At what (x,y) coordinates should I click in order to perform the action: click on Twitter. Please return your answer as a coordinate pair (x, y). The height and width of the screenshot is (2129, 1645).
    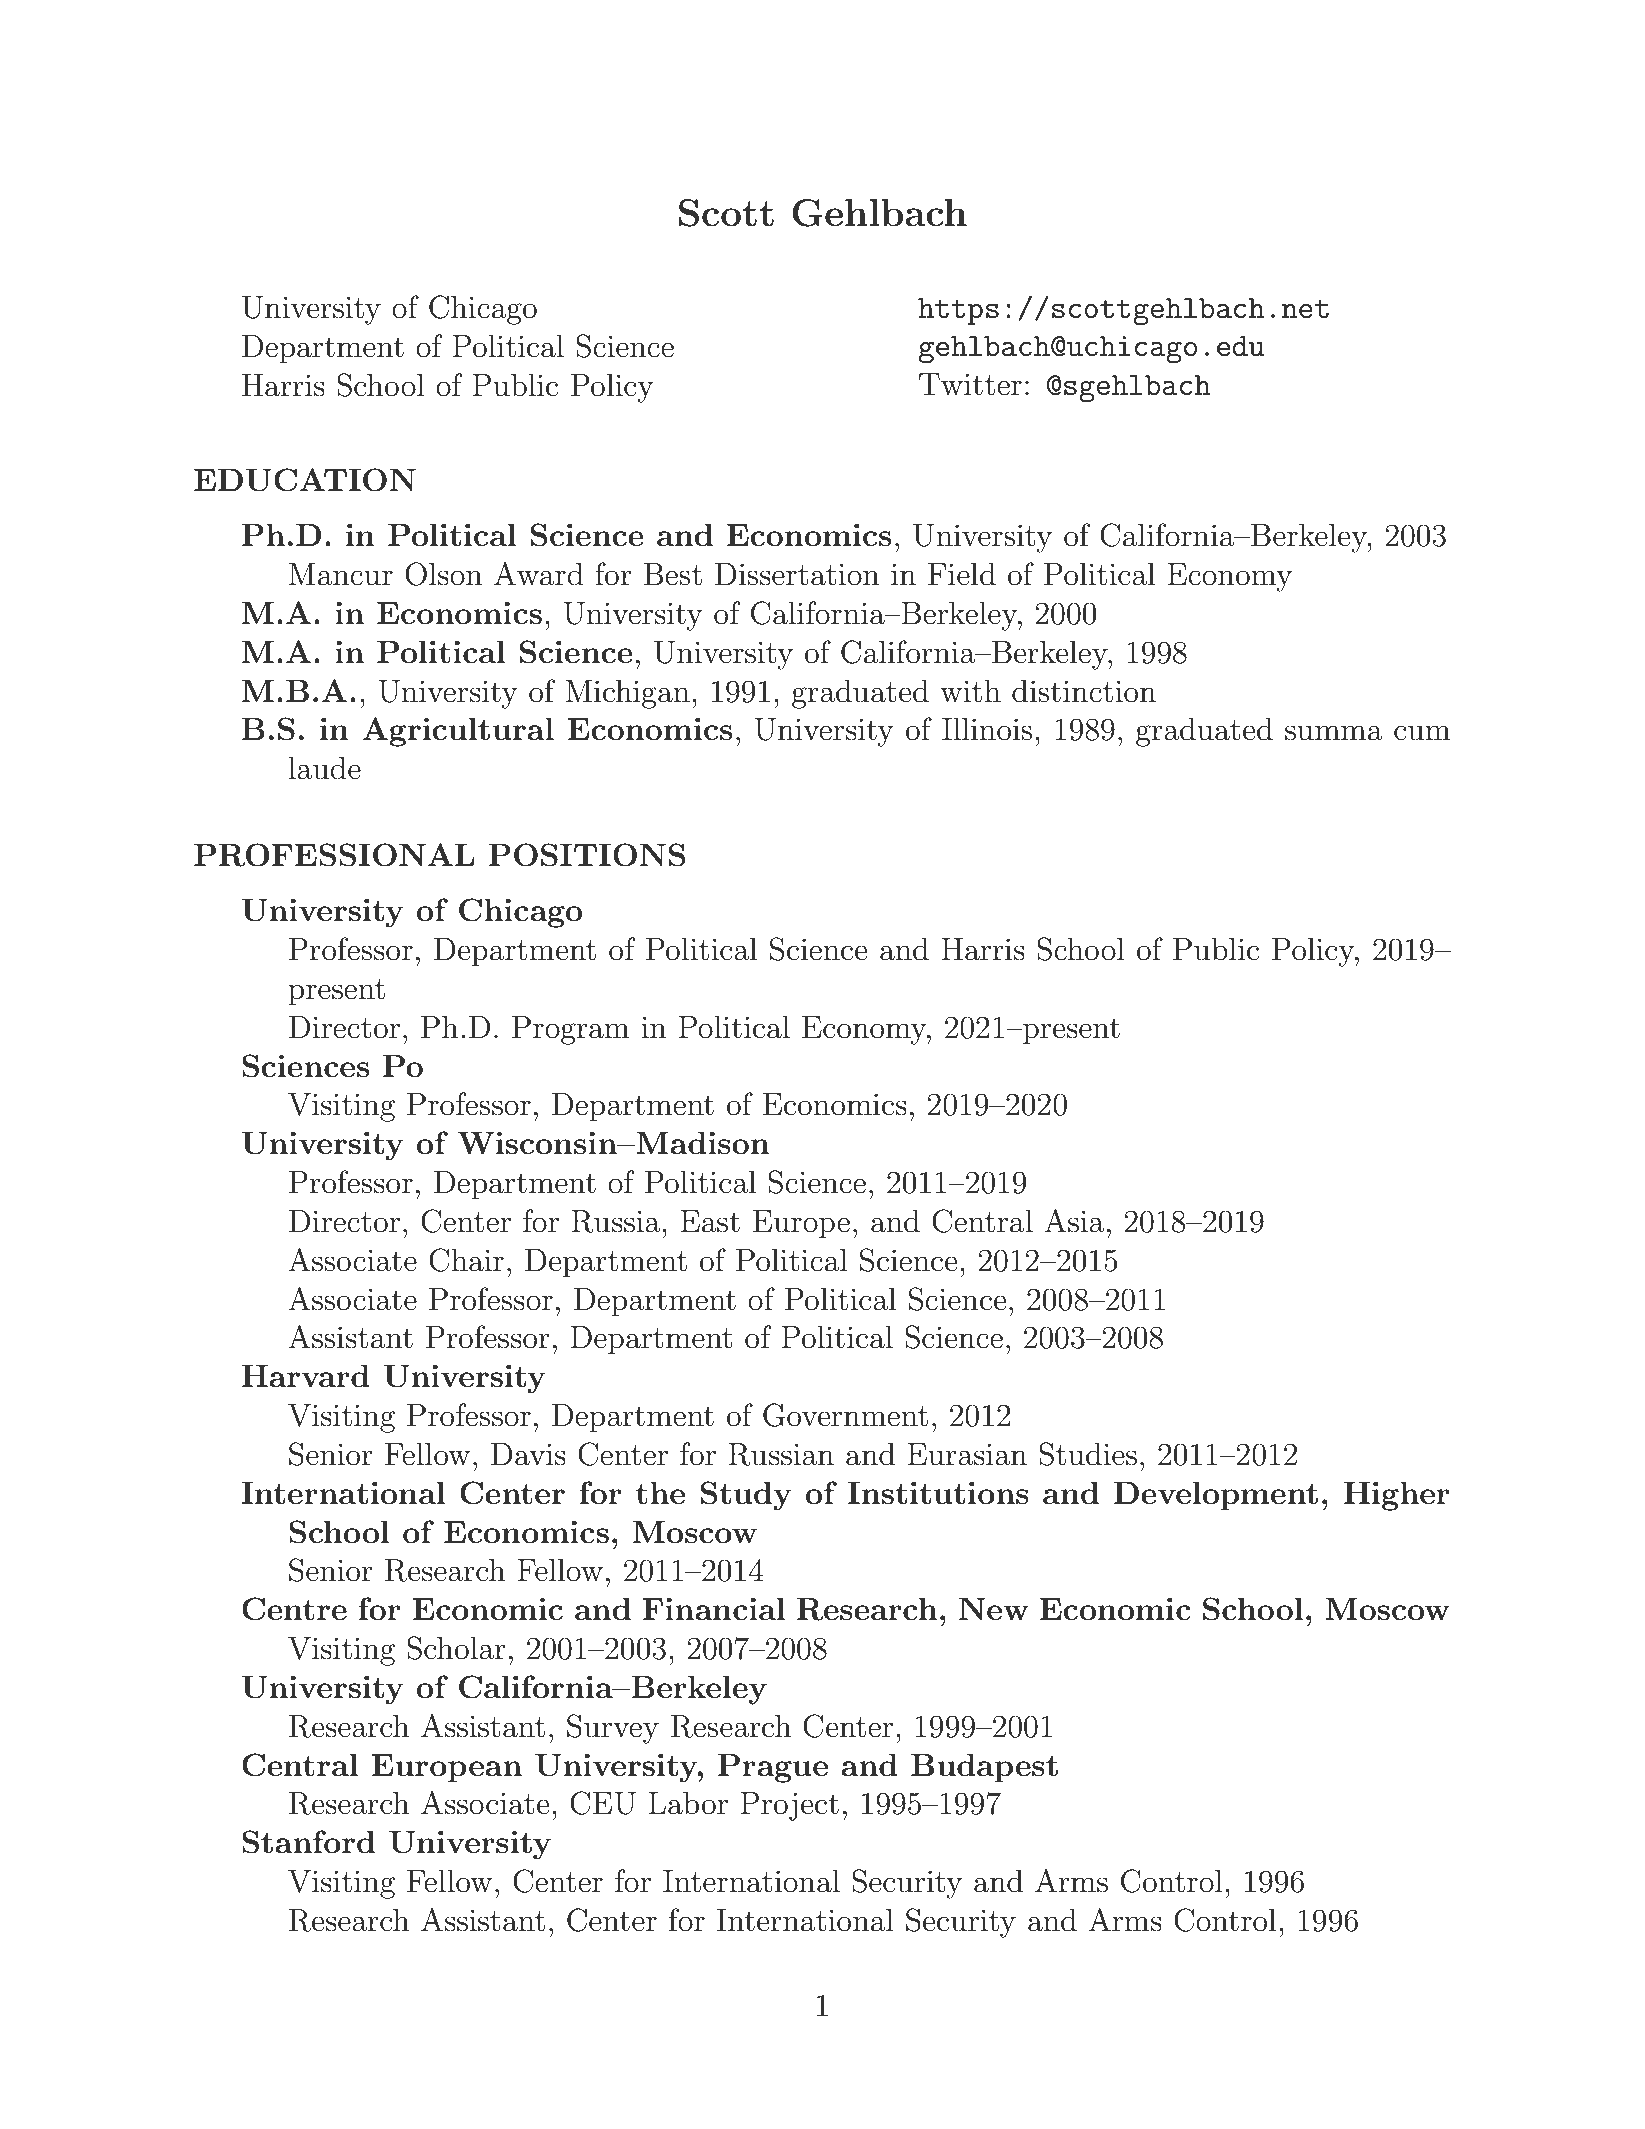
    Looking at the image, I should click on (970, 384).
